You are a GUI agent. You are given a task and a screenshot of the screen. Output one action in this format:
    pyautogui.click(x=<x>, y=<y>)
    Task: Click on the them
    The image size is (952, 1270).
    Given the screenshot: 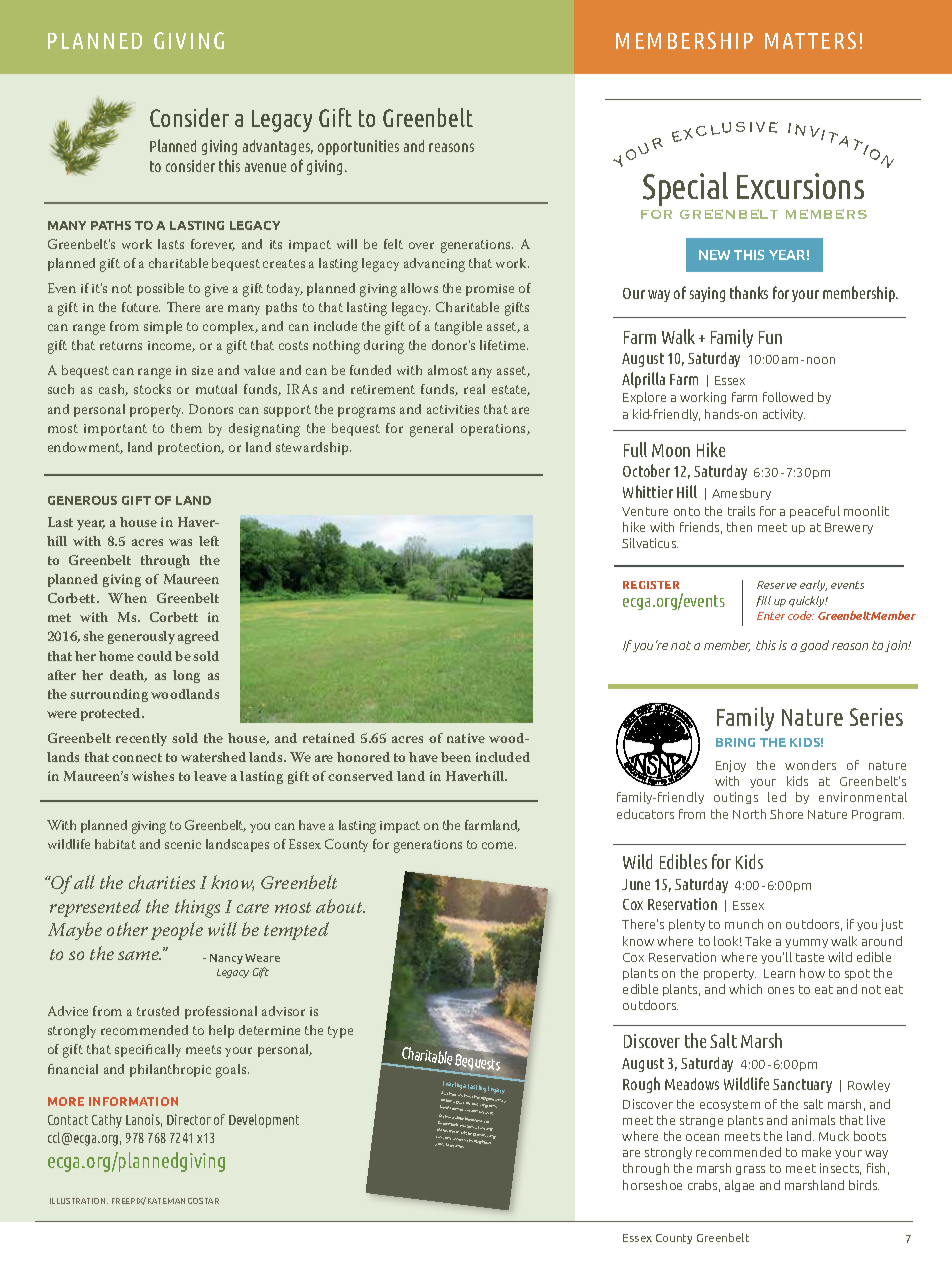 What is the action you would take?
    pyautogui.click(x=186, y=428)
